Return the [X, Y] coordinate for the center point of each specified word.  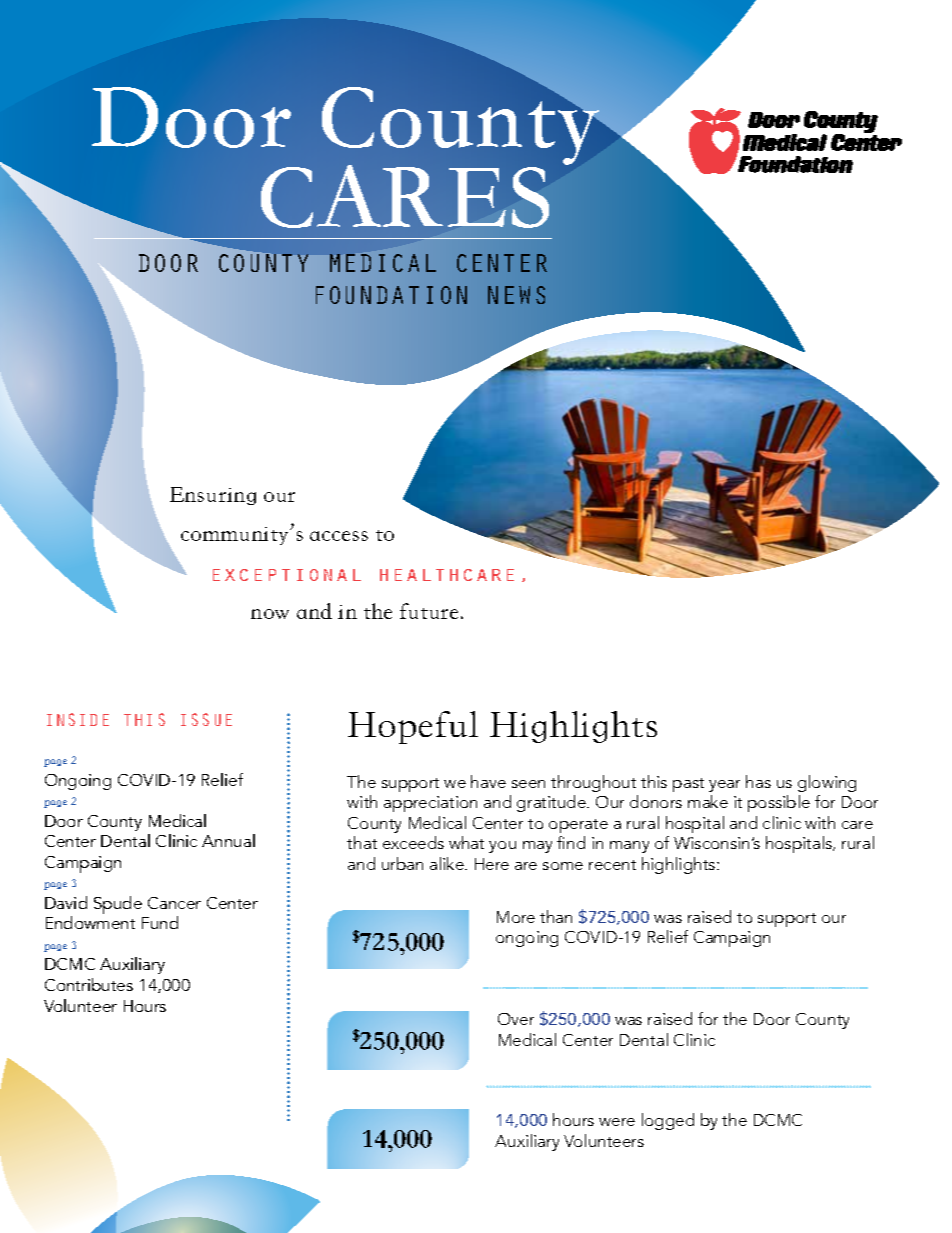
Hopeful [413, 727]
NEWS [516, 295]
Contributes [89, 984]
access [339, 536]
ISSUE [206, 719]
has [758, 781]
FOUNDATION [391, 295]
